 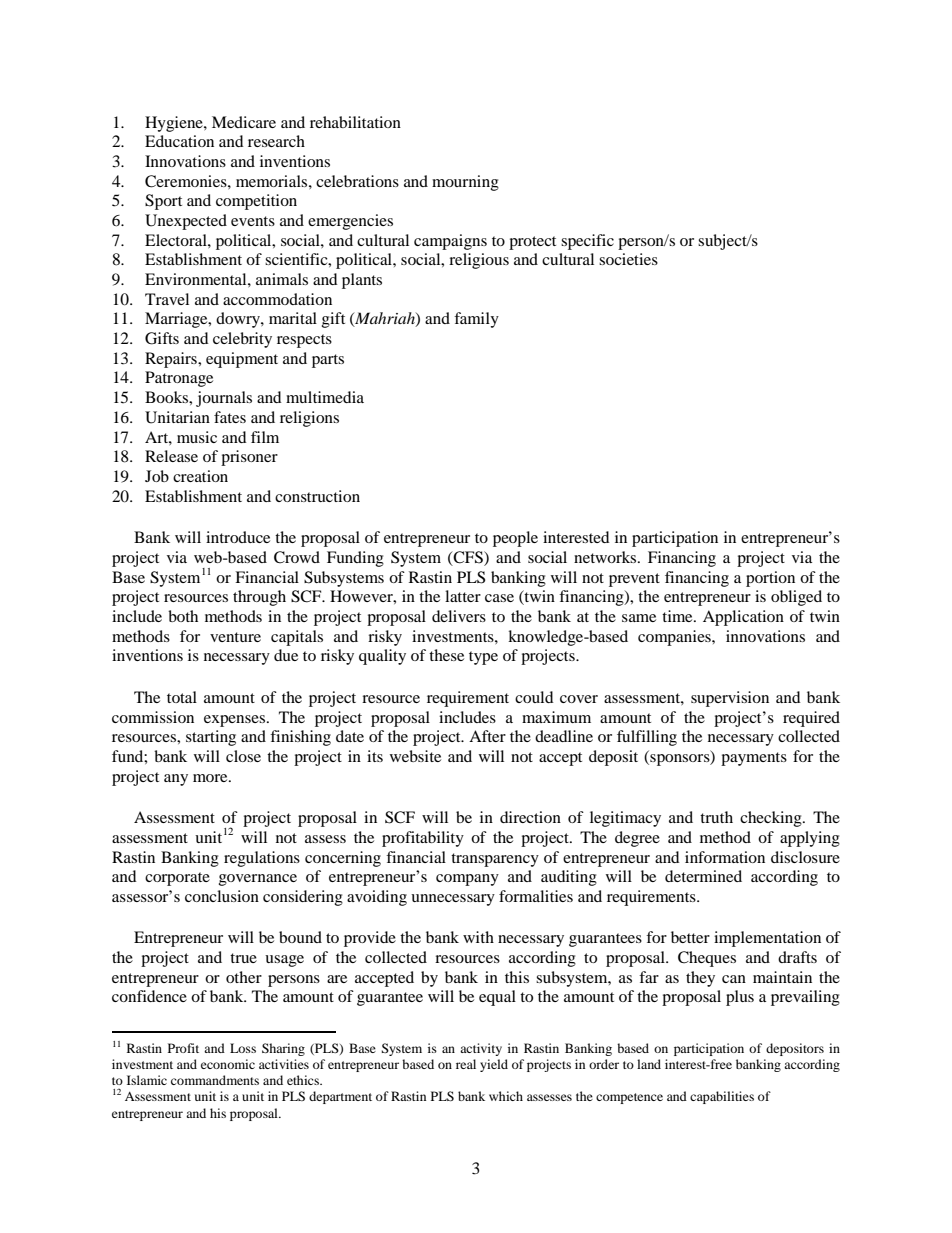 I want to click on mourning, so click(x=465, y=183).
